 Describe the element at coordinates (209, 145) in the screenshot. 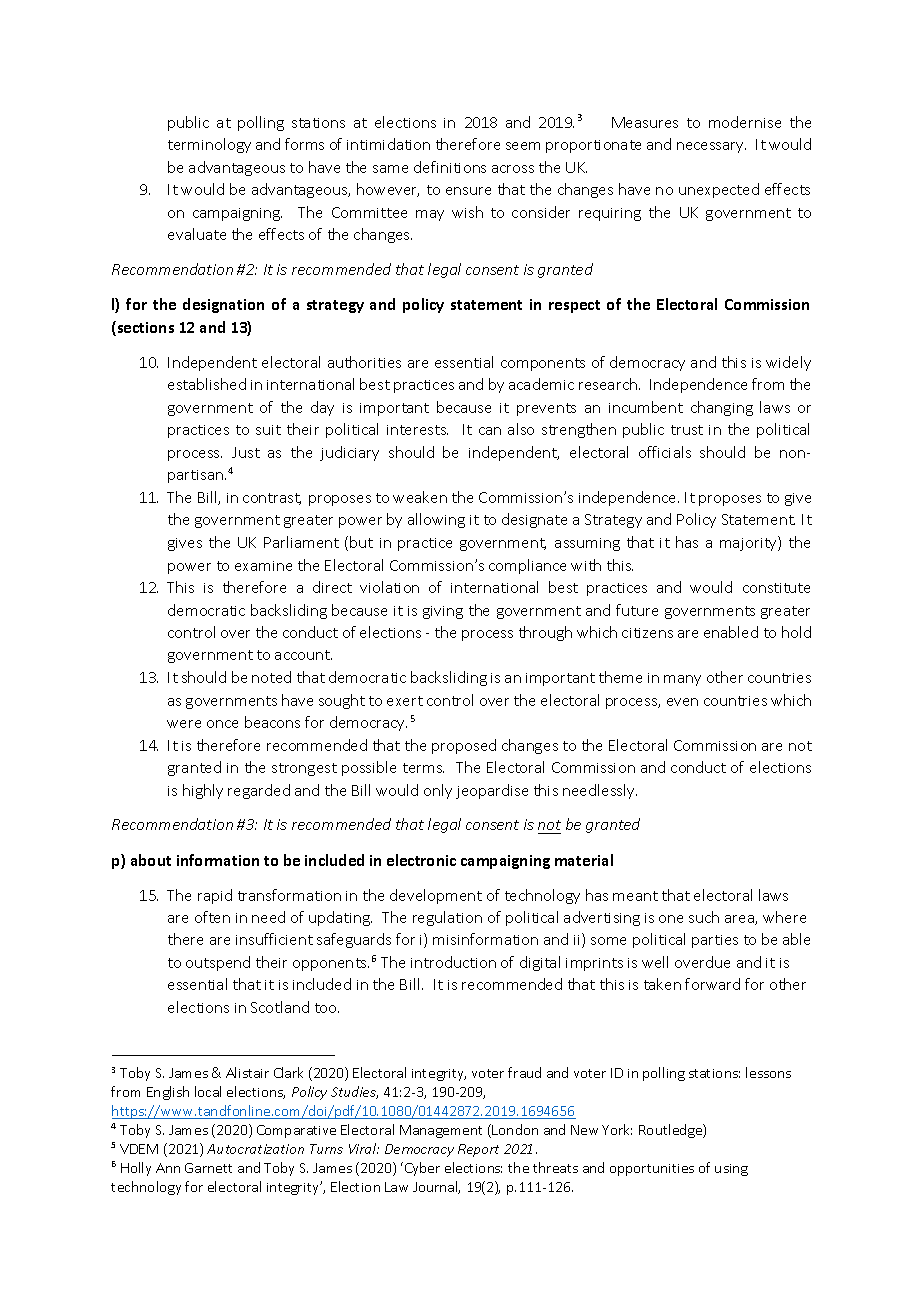

I see `terminology` at that location.
